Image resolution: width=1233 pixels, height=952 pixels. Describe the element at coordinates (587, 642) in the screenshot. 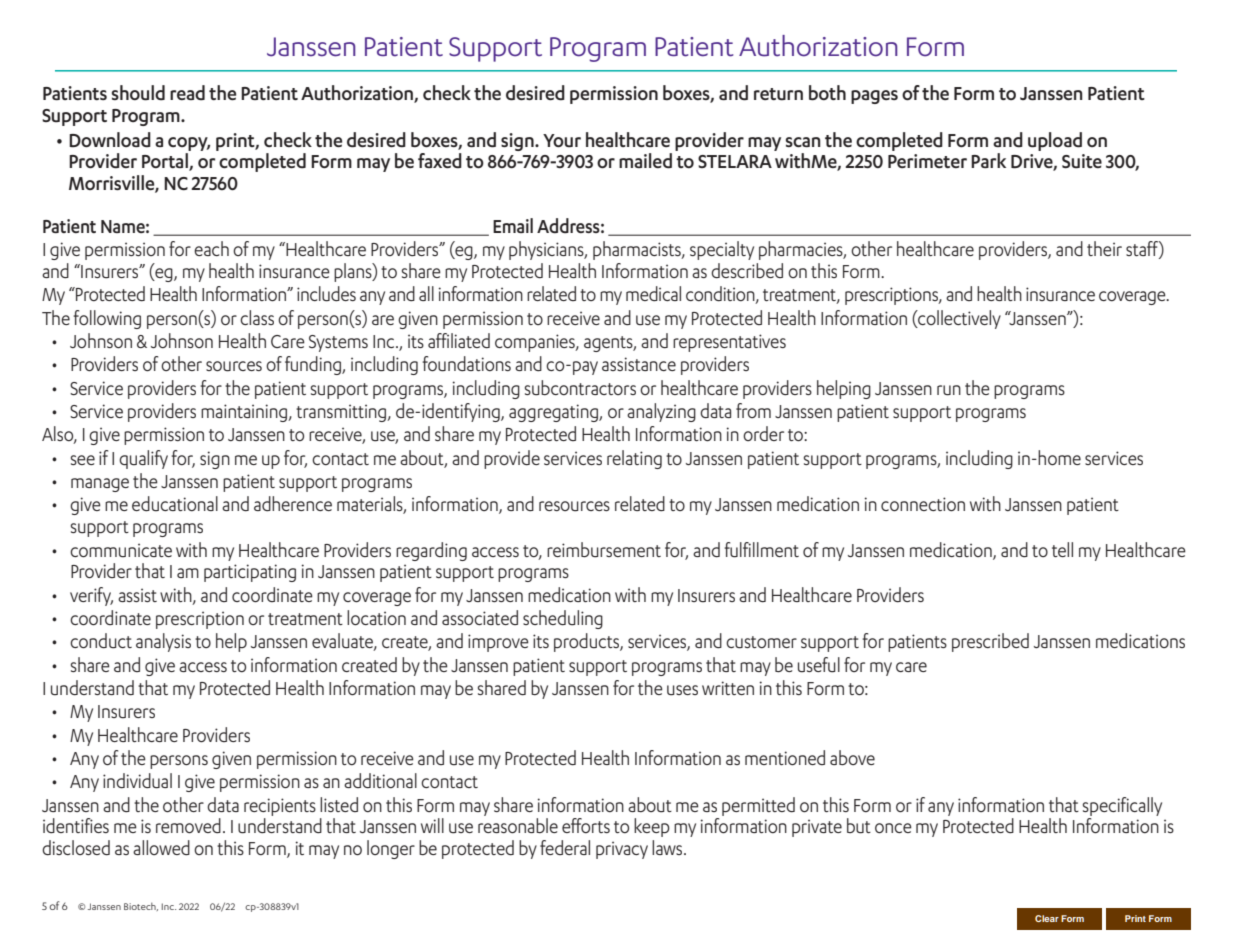

I see `products` at that location.
